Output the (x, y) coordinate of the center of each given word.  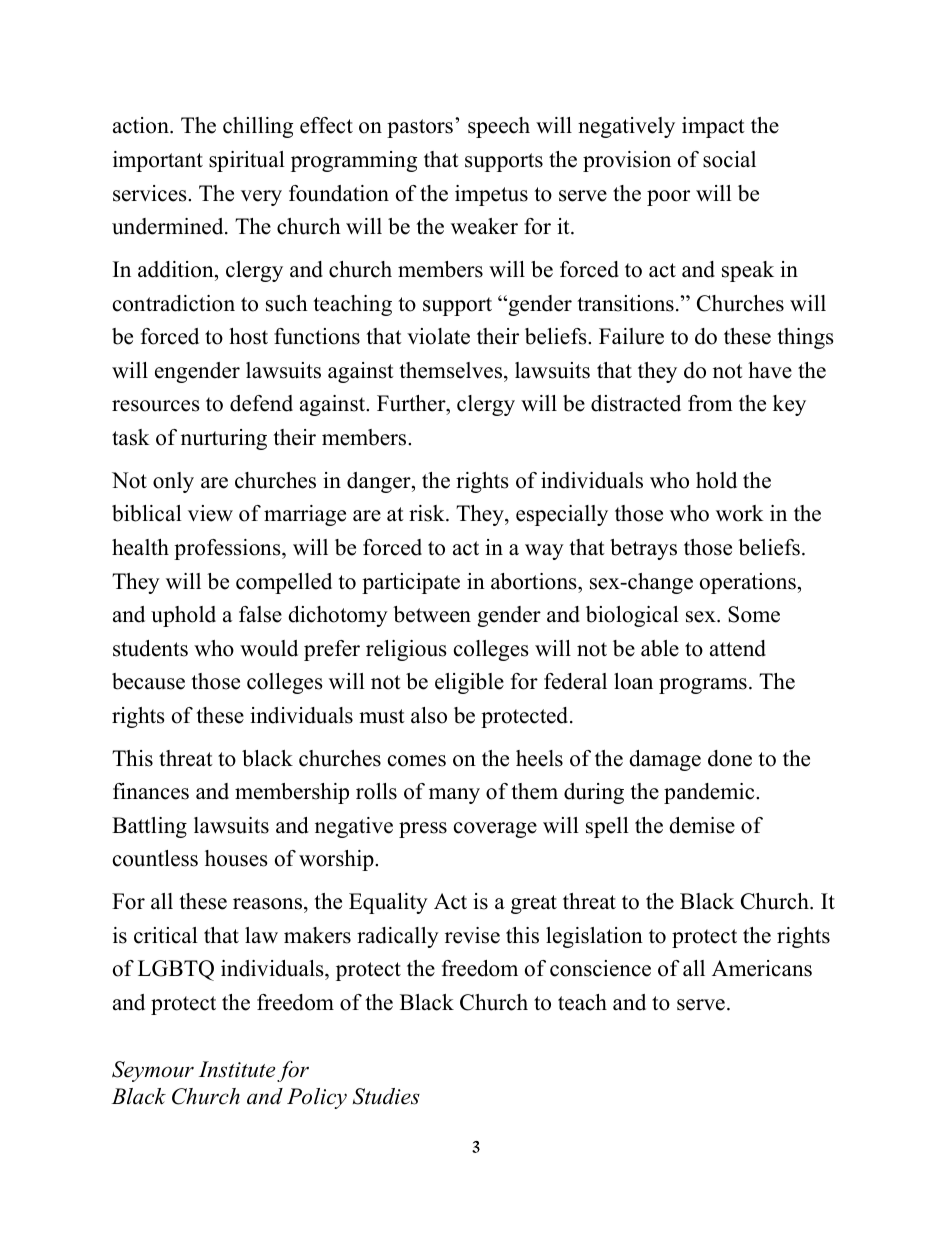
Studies (386, 1096)
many (454, 796)
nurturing (224, 439)
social (729, 159)
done (730, 758)
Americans (762, 968)
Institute (237, 1069)
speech (499, 127)
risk (428, 513)
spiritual (247, 161)
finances (151, 791)
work (740, 513)
